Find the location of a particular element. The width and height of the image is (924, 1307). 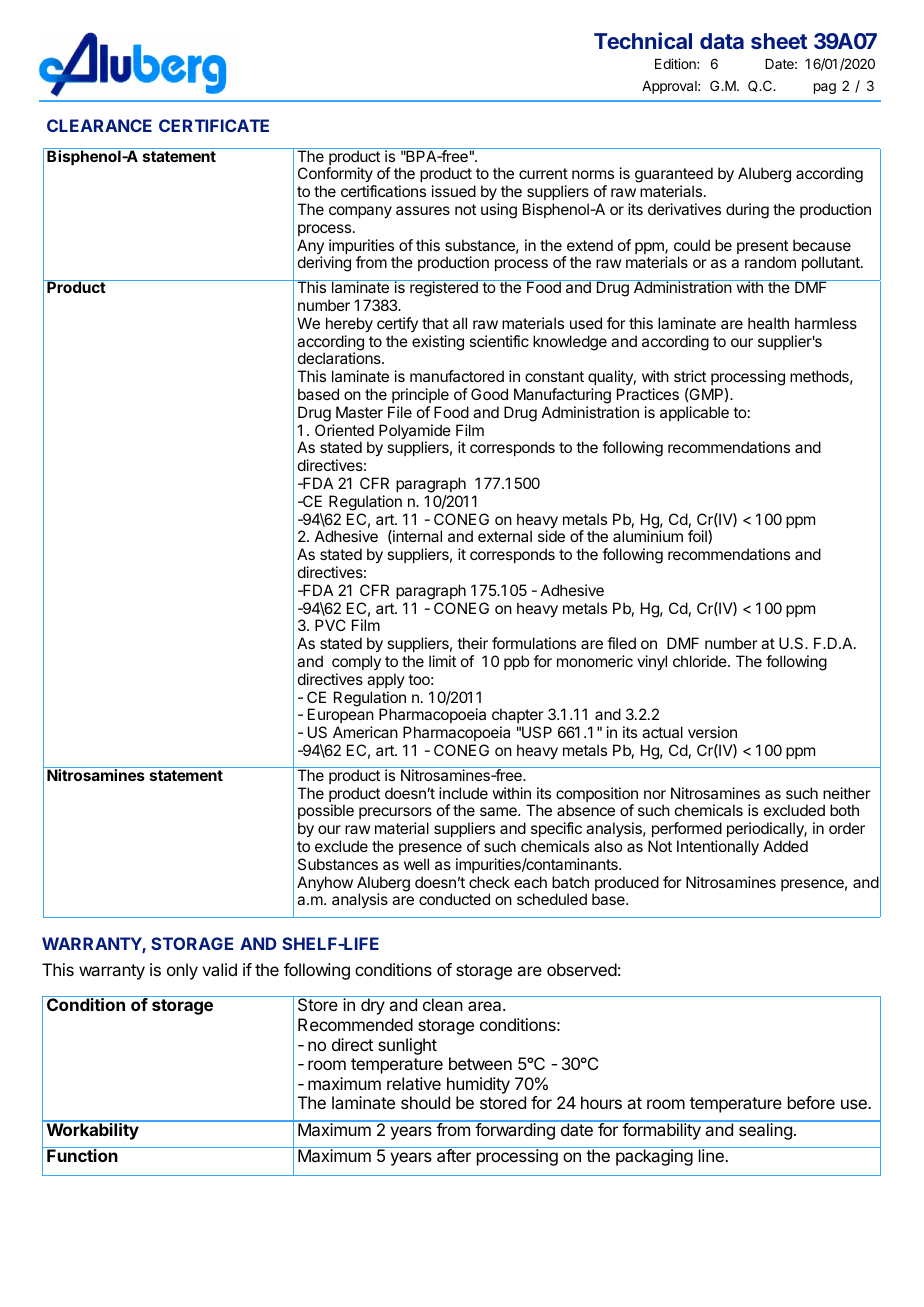

current is located at coordinates (543, 173).
